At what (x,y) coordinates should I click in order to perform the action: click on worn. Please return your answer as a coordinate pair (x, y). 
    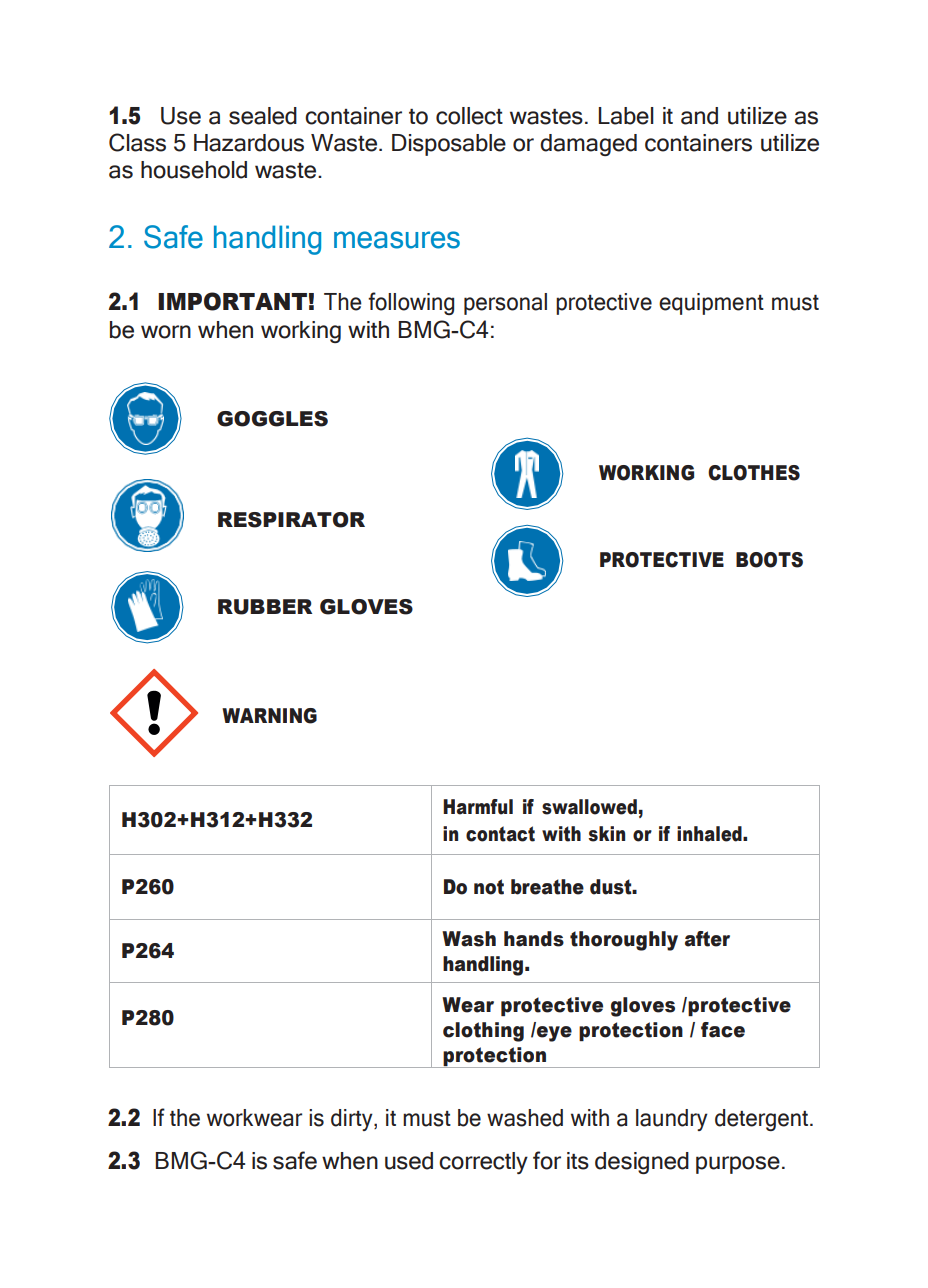
    Looking at the image, I should click on (166, 332).
